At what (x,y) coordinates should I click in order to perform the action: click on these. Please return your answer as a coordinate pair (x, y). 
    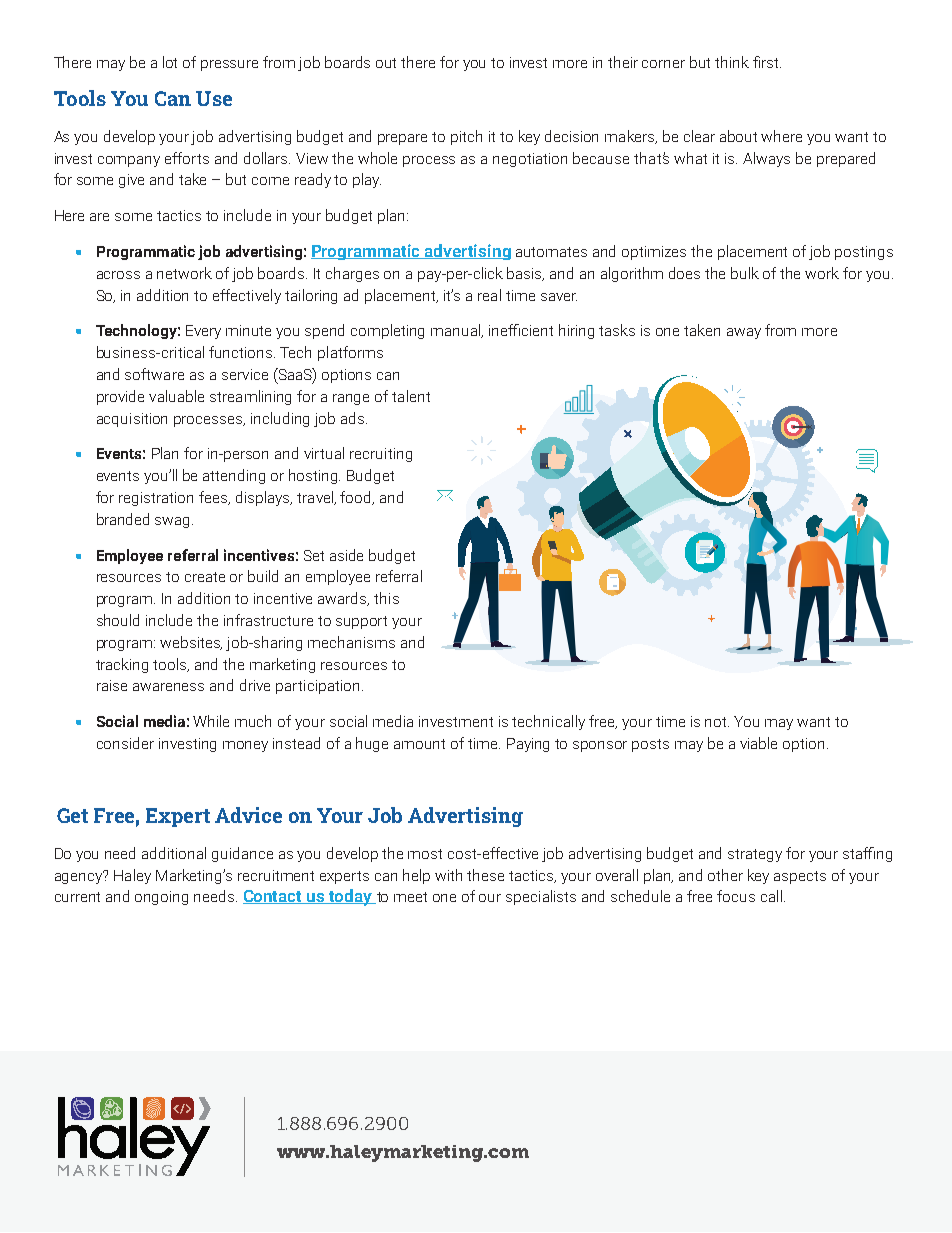
    Looking at the image, I should click on (485, 875).
